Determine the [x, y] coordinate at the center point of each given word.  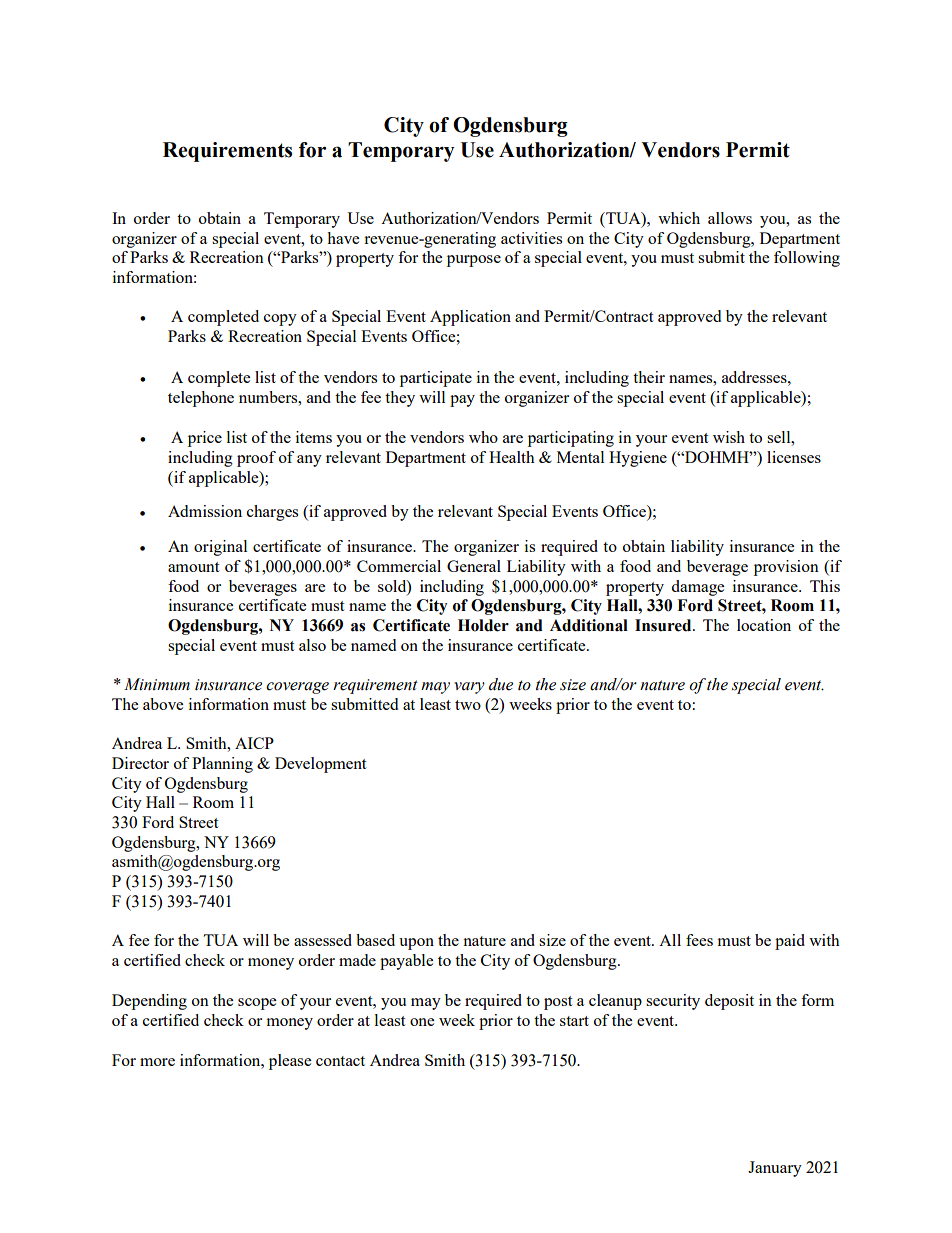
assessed [323, 940]
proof [256, 459]
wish [729, 437]
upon [416, 944]
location [764, 625]
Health [512, 457]
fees [699, 940]
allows [730, 218]
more [157, 1062]
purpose [474, 261]
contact [340, 1061]
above [163, 704]
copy [280, 320]
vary [469, 688]
